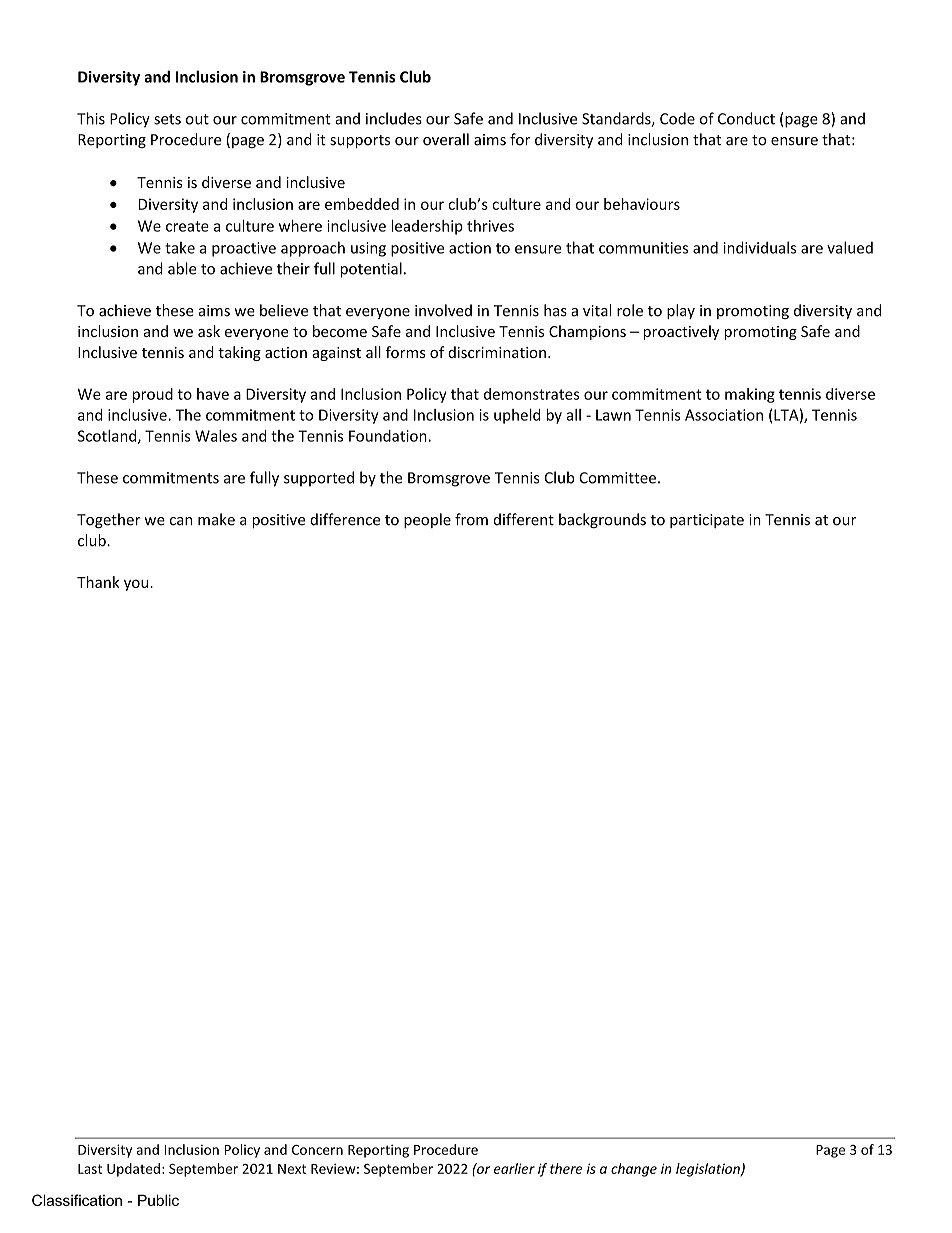 Image resolution: width=952 pixels, height=1233 pixels. I want to click on Thank, so click(98, 582).
